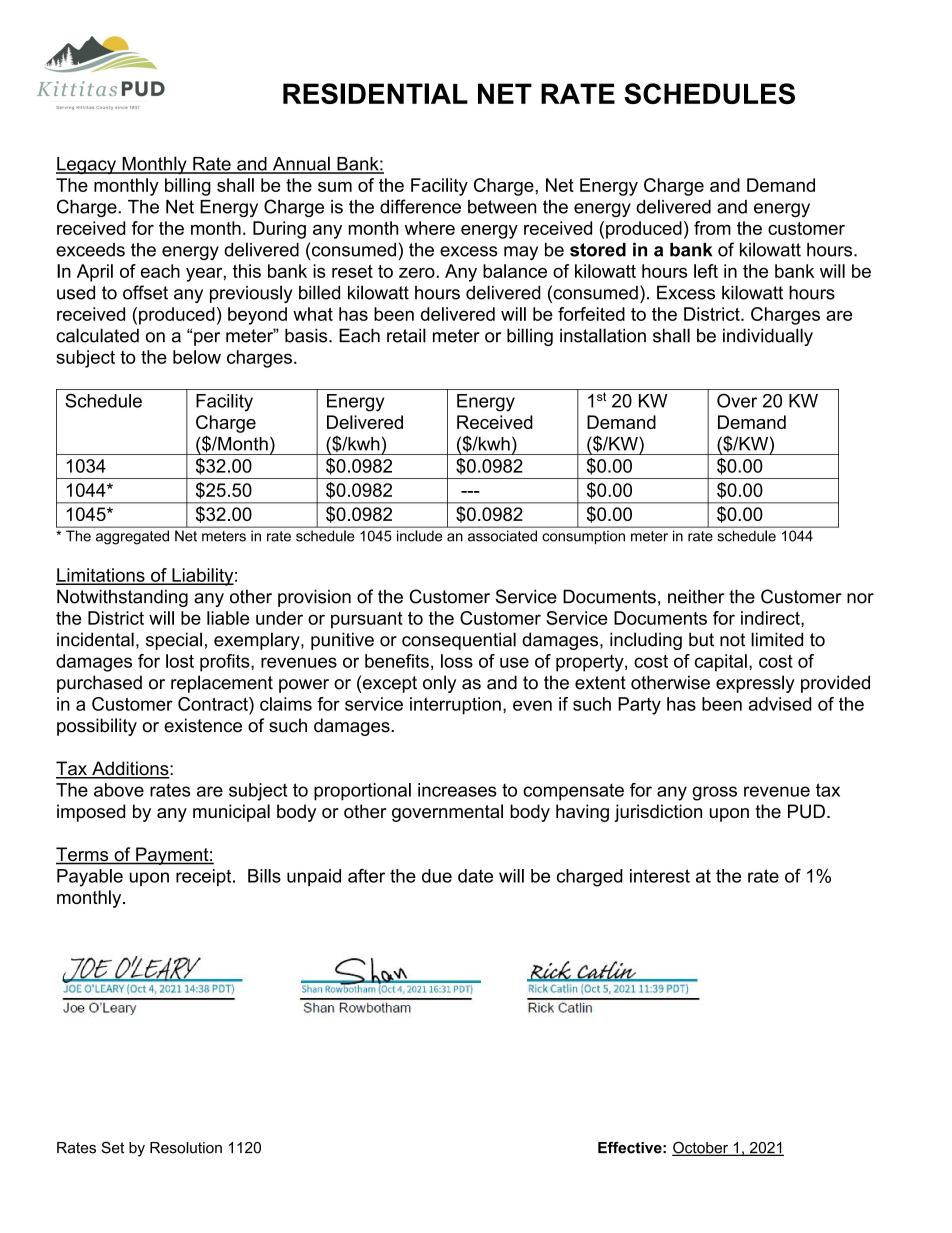 The image size is (952, 1233). What do you see at coordinates (701, 1148) in the screenshot?
I see `October` at bounding box center [701, 1148].
